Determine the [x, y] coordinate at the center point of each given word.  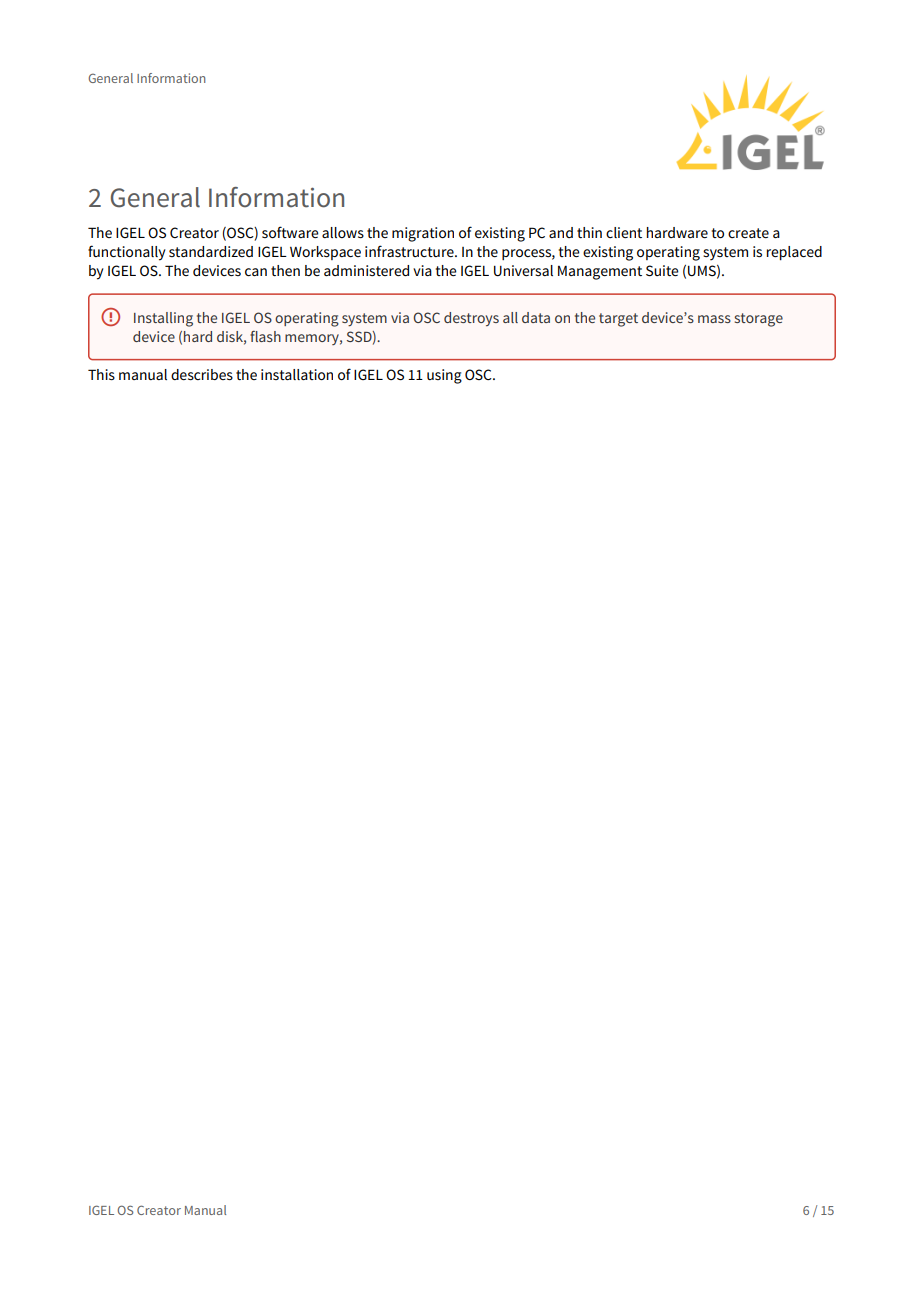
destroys [471, 319]
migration [423, 234]
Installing [163, 319]
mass [714, 319]
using [444, 376]
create [748, 233]
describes [202, 374]
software [290, 232]
